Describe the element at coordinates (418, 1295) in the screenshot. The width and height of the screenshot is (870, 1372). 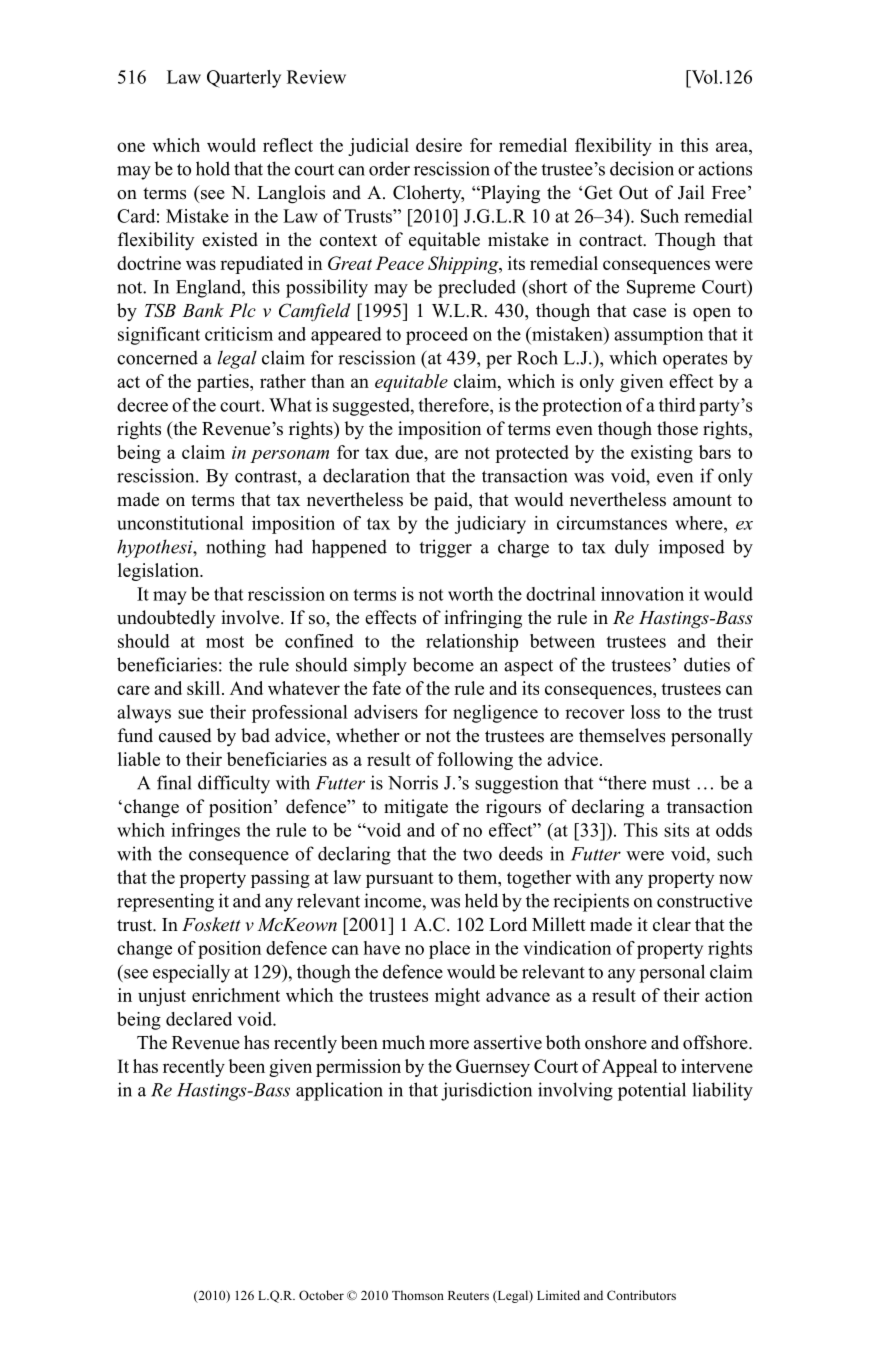
I see `Thomson` at that location.
